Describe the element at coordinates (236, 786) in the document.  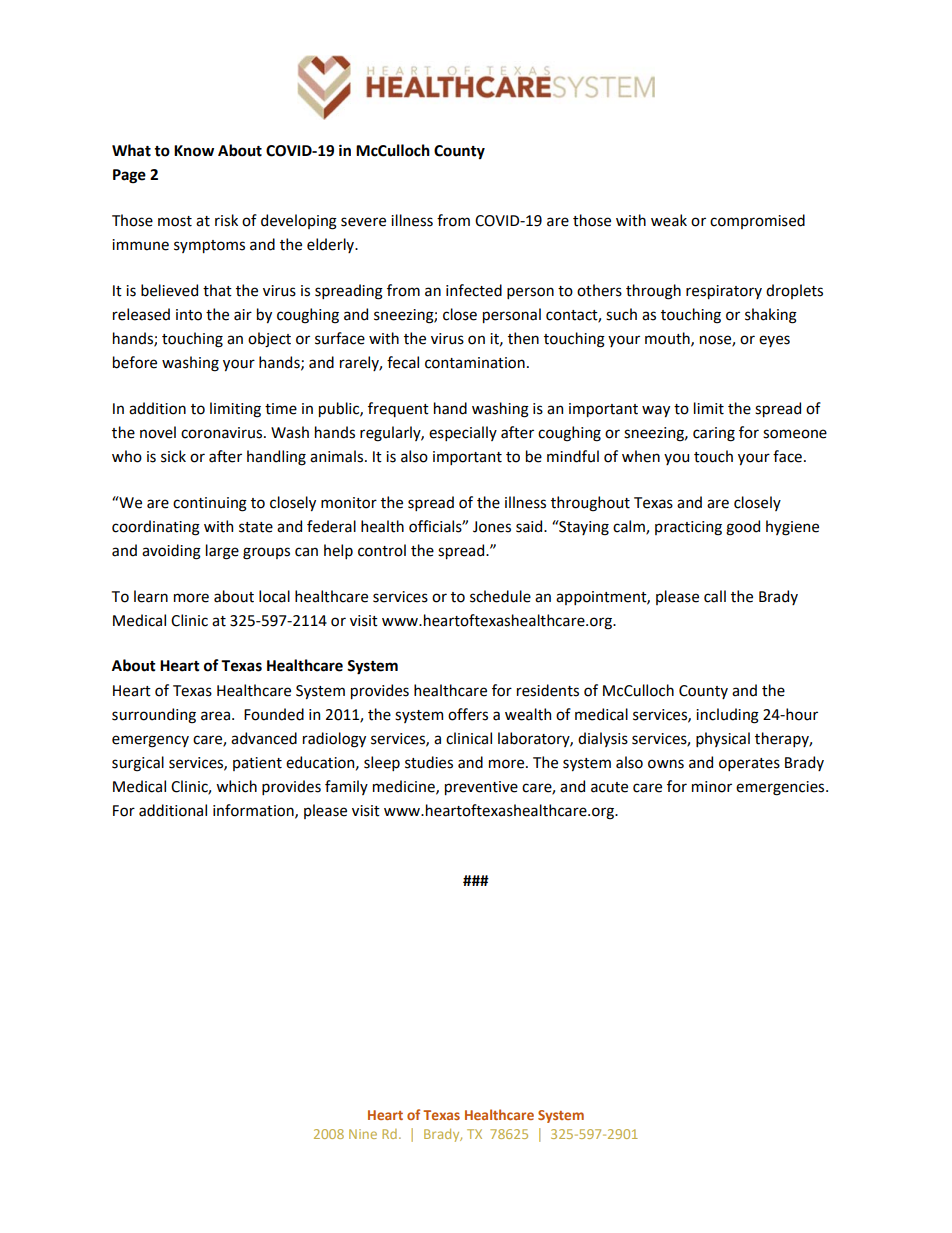
I see `which` at that location.
